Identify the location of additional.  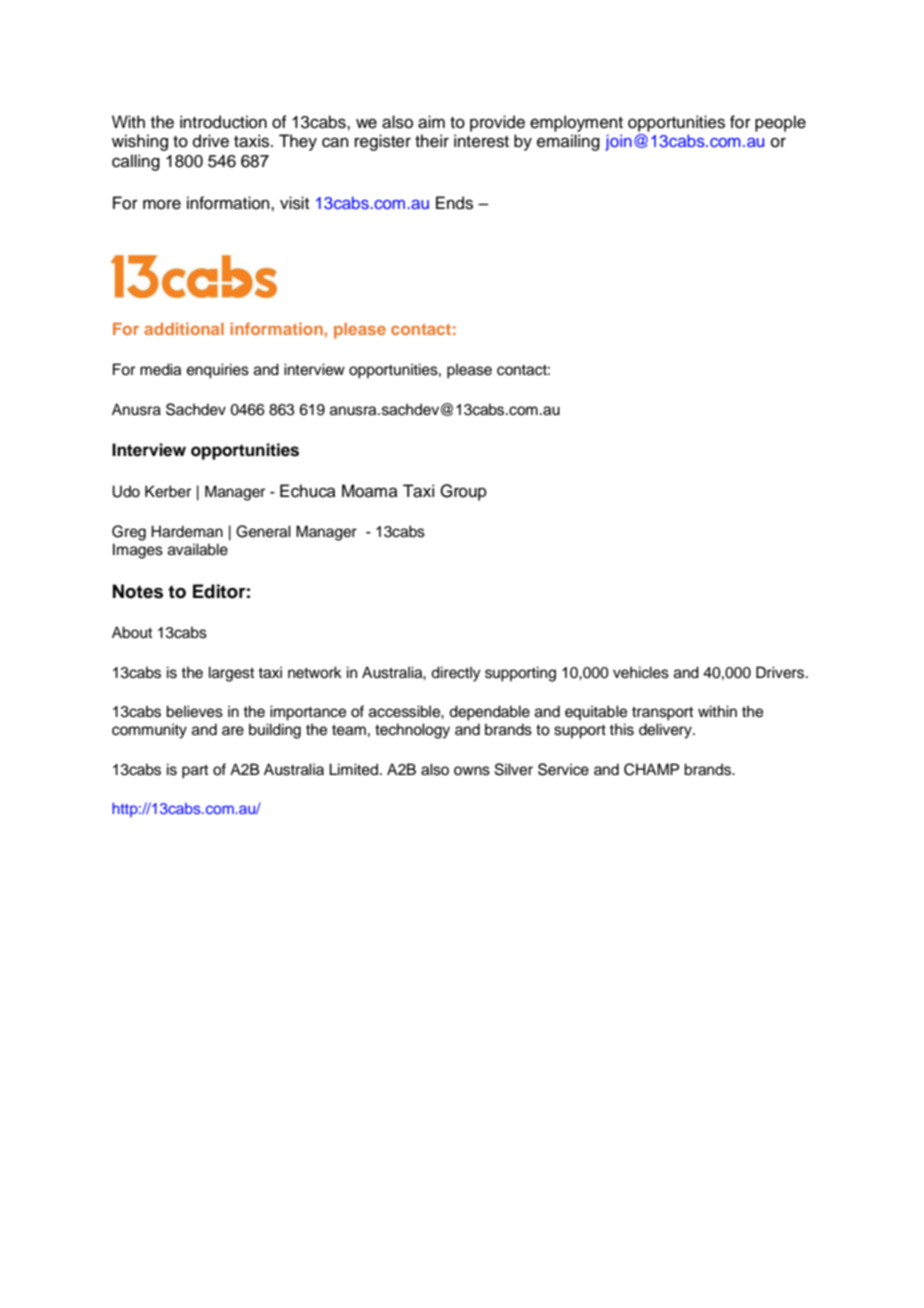
(184, 328).
